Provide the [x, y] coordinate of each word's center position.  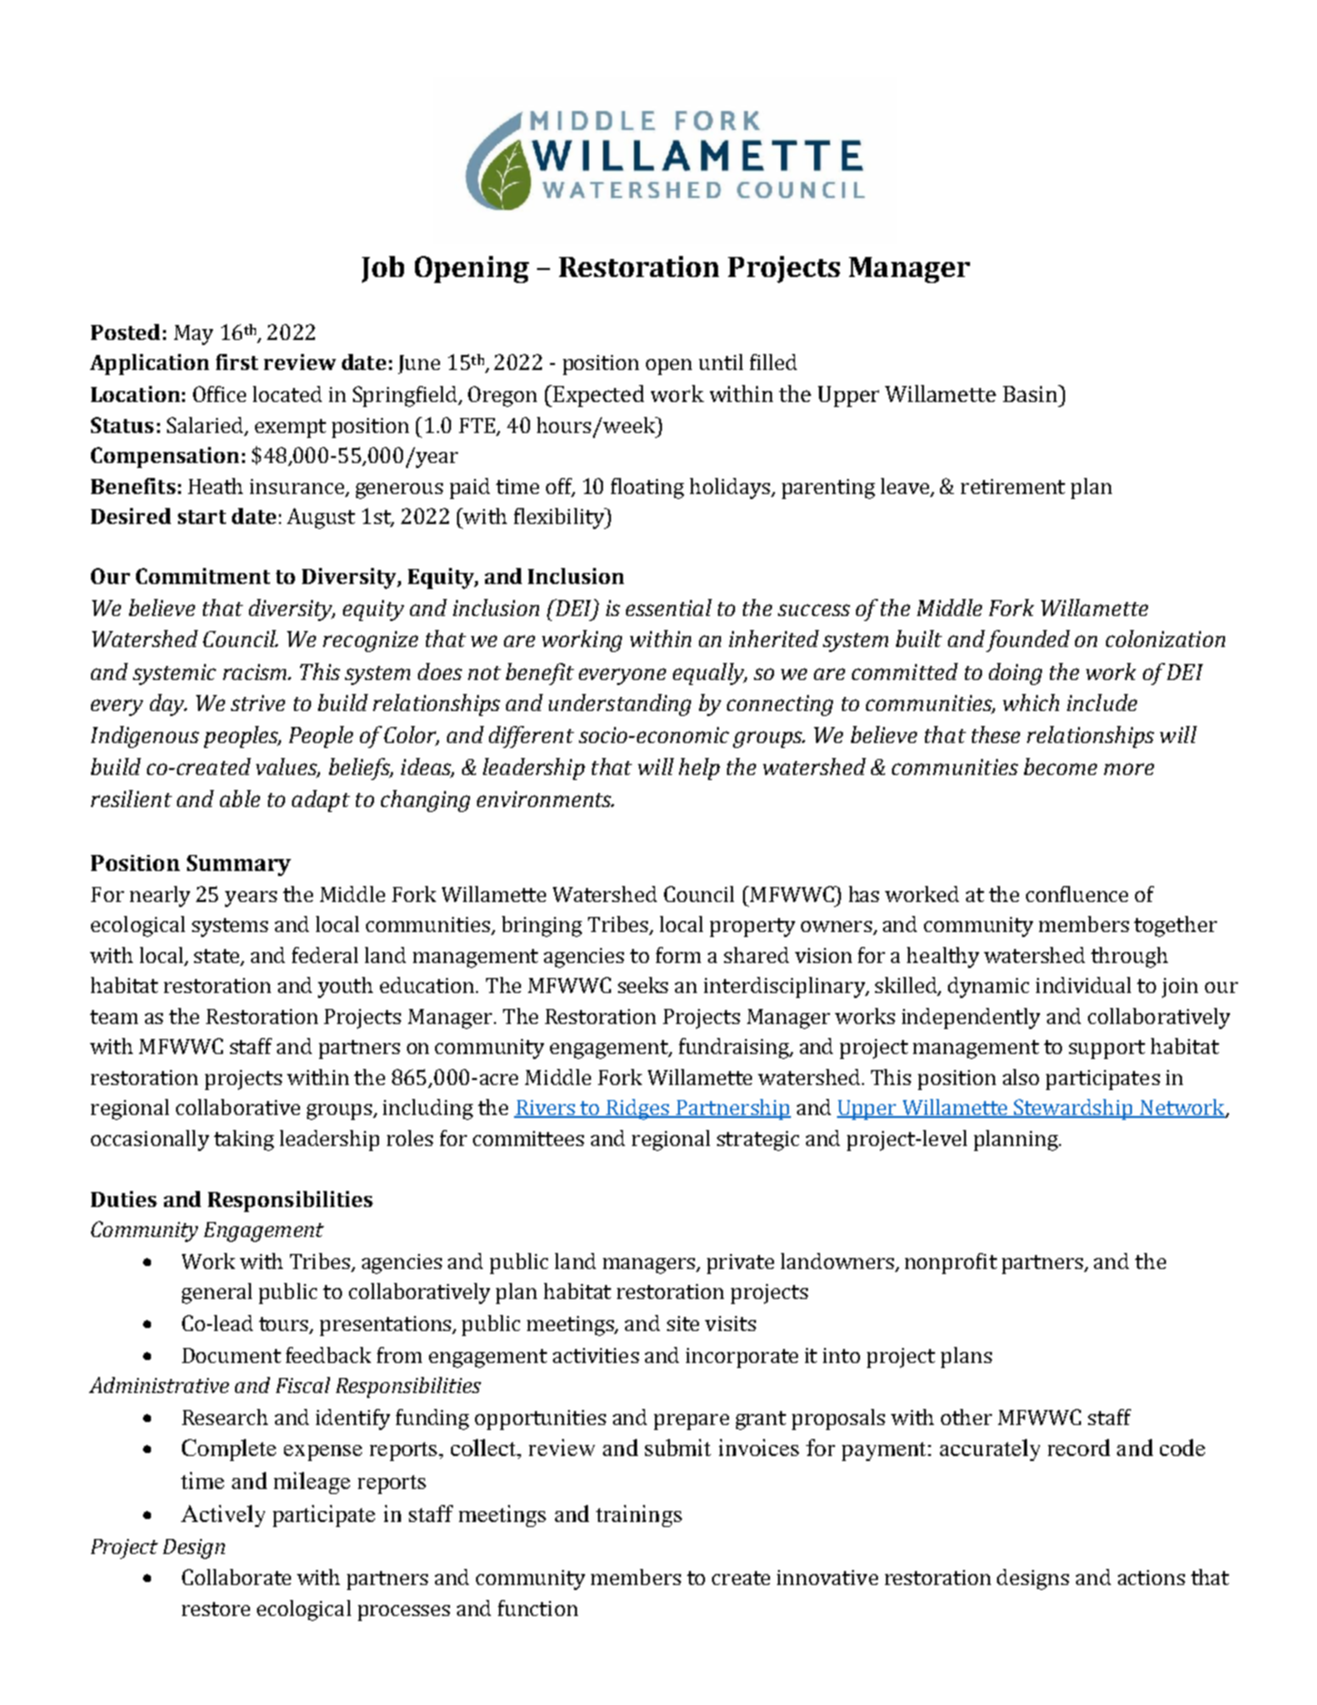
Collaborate [236, 1577]
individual [1083, 985]
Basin [1031, 393]
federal [325, 955]
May [193, 335]
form [678, 955]
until [721, 362]
